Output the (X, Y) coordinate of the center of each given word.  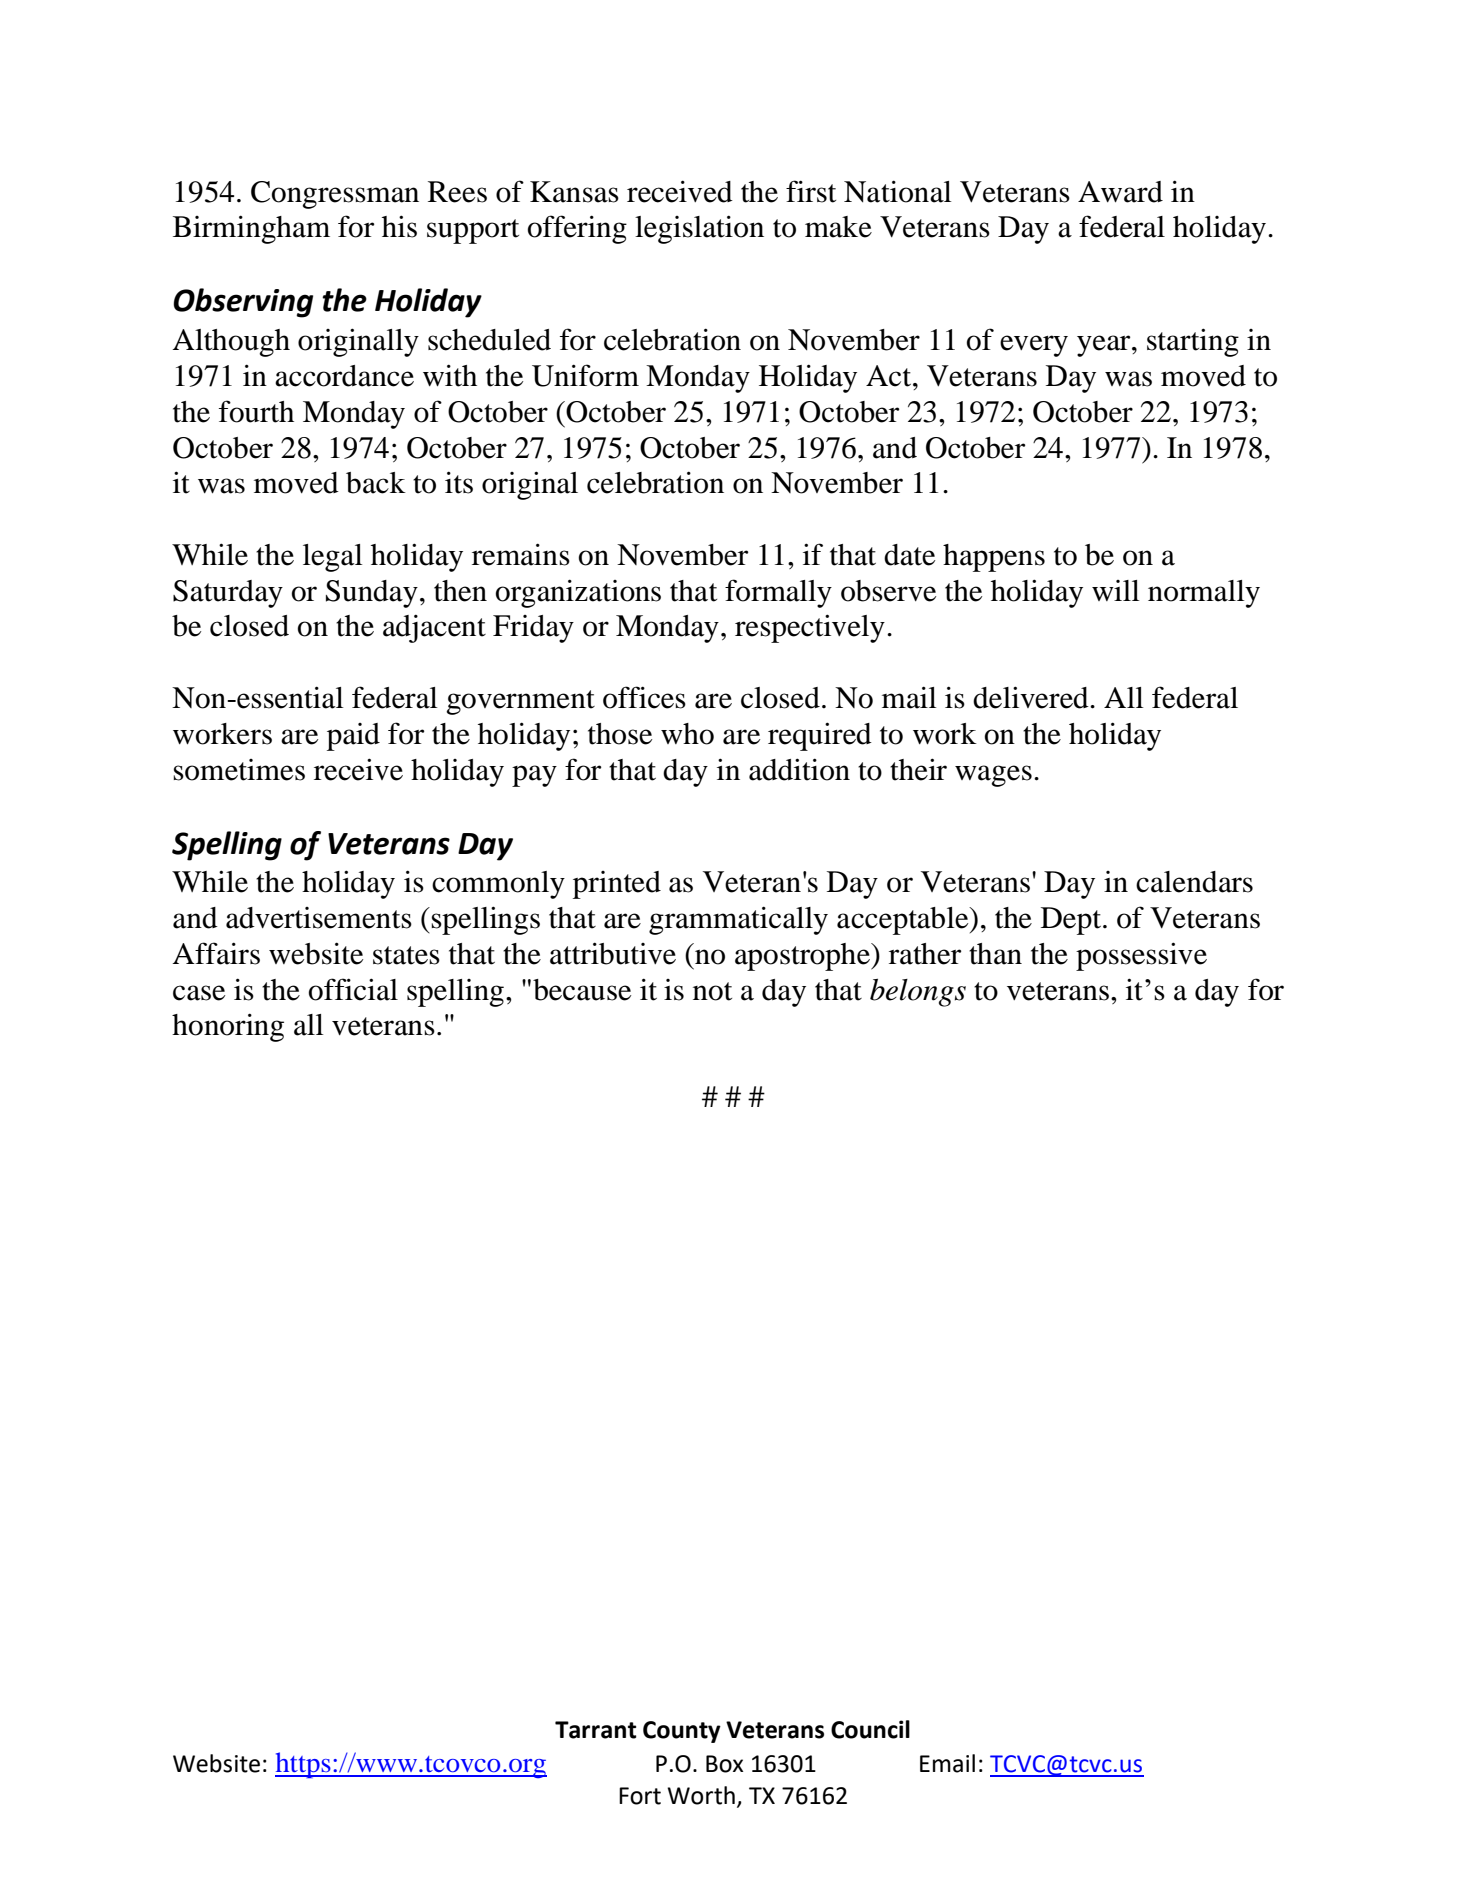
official (353, 989)
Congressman (335, 195)
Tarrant (596, 1730)
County (682, 1732)
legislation (699, 229)
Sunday (372, 594)
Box (724, 1764)
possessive (1141, 956)
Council (870, 1729)
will (1116, 590)
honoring (228, 1027)
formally (778, 593)
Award (1120, 192)
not (712, 991)
